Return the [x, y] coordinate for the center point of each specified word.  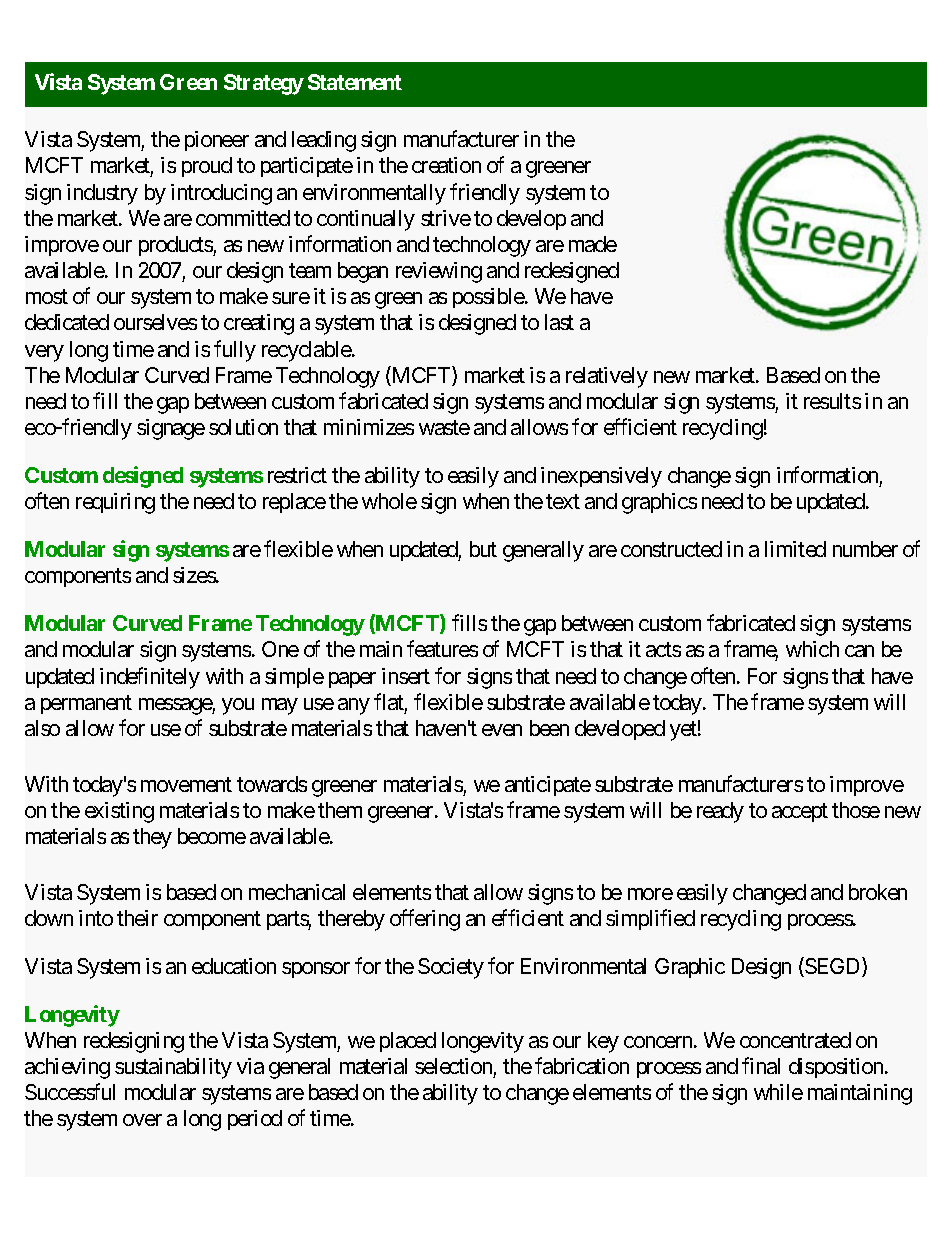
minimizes [369, 427]
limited [795, 549]
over [142, 1120]
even [502, 730]
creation [446, 165]
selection [453, 1066]
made [593, 244]
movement [186, 784]
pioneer [217, 141]
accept [800, 812]
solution [243, 427]
